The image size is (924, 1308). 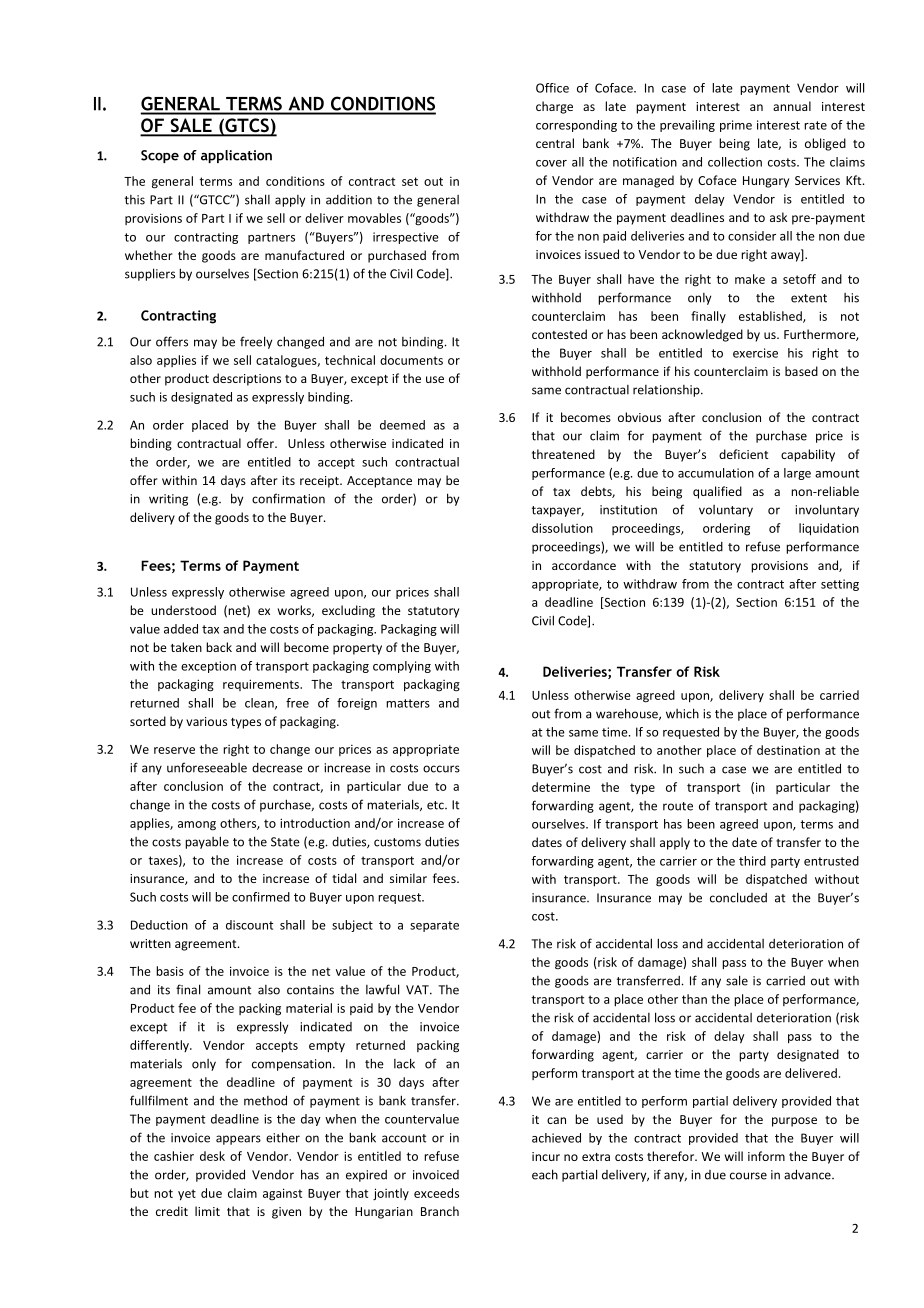 I want to click on documents, so click(x=411, y=360).
